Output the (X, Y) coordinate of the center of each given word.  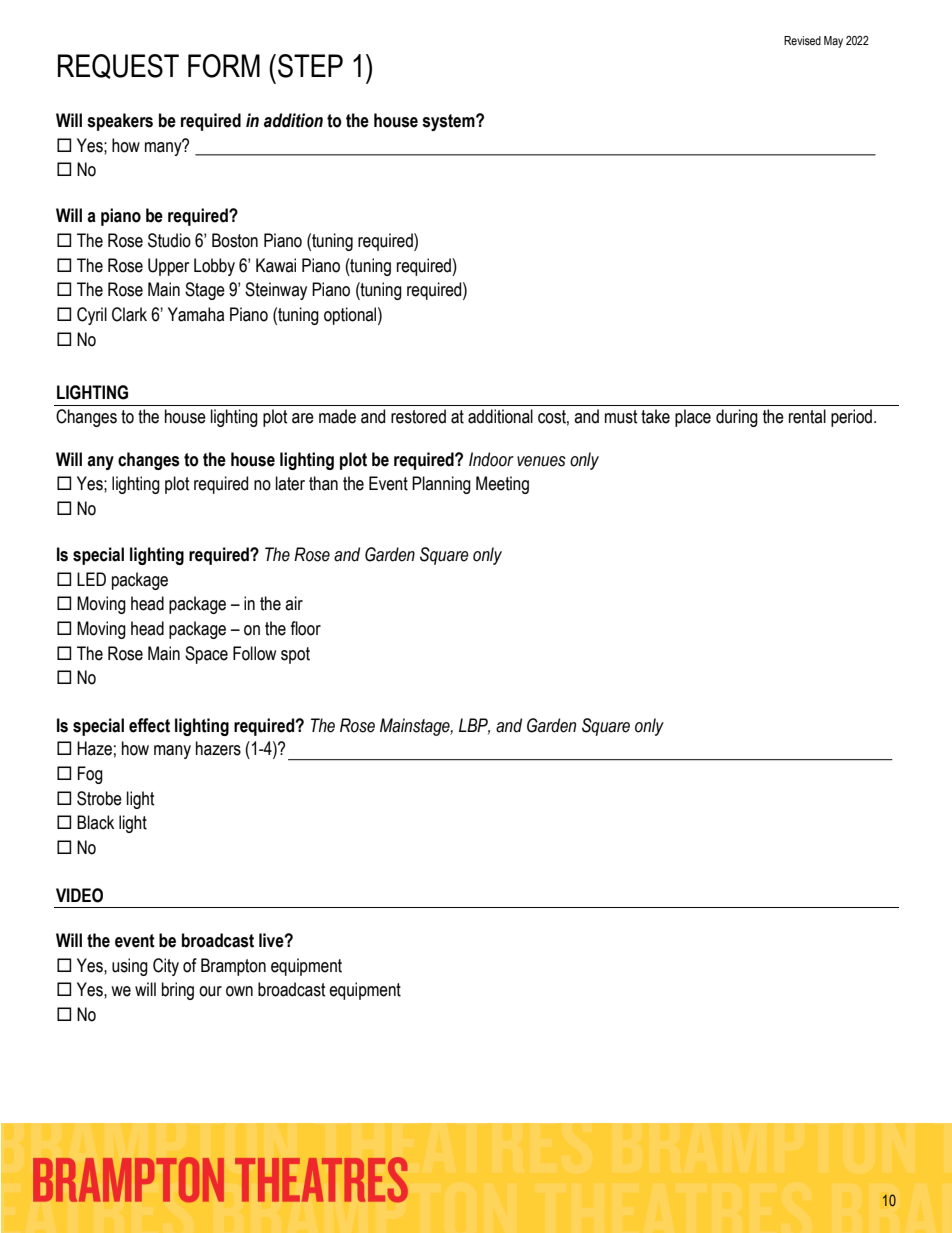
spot (295, 655)
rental (807, 416)
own (239, 991)
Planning (441, 485)
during (737, 418)
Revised (802, 40)
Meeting (502, 485)
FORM (224, 66)
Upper (168, 267)
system (449, 122)
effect (149, 725)
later (290, 483)
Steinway (276, 291)
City (166, 967)
